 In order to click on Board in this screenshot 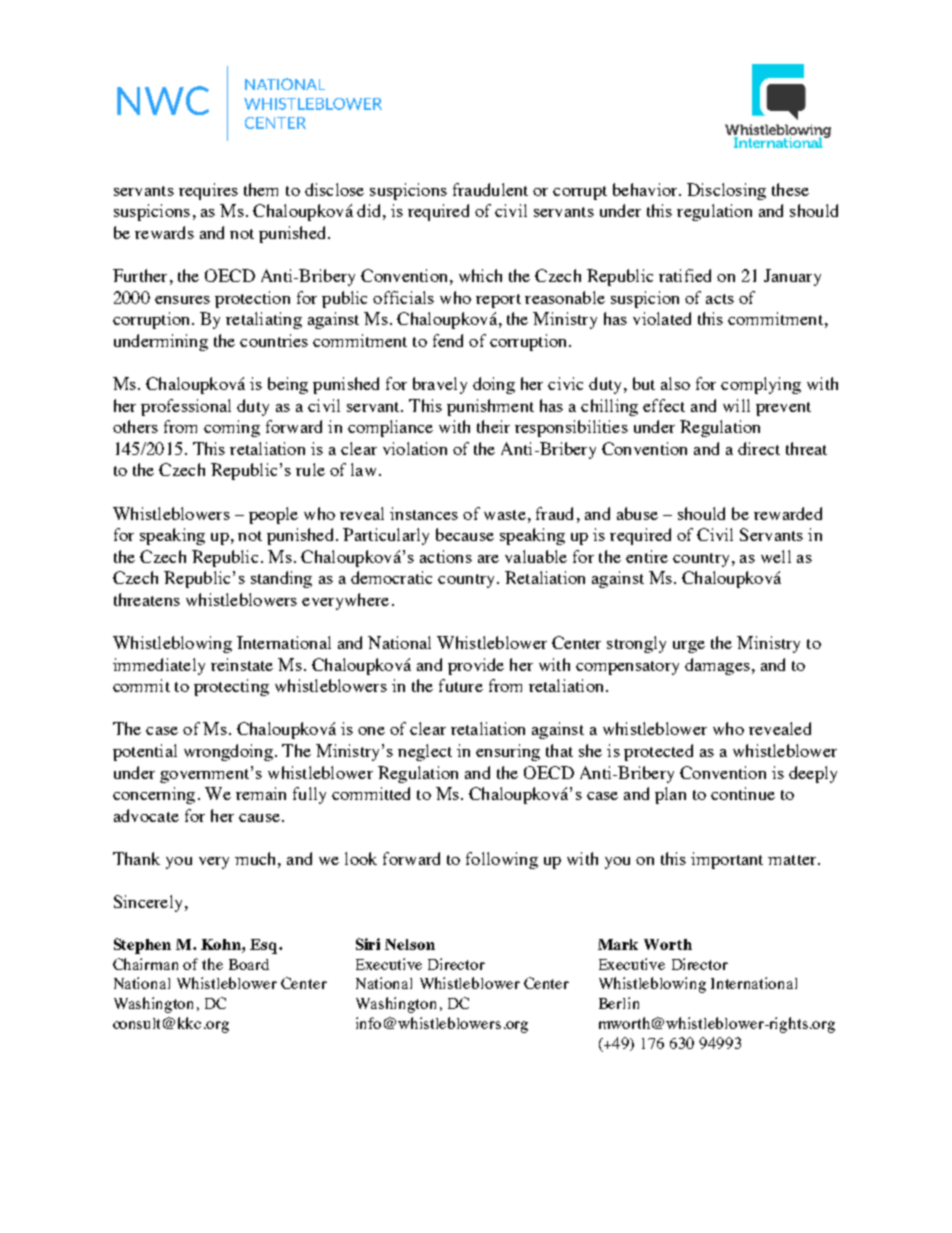, I will do `click(249, 964)`.
